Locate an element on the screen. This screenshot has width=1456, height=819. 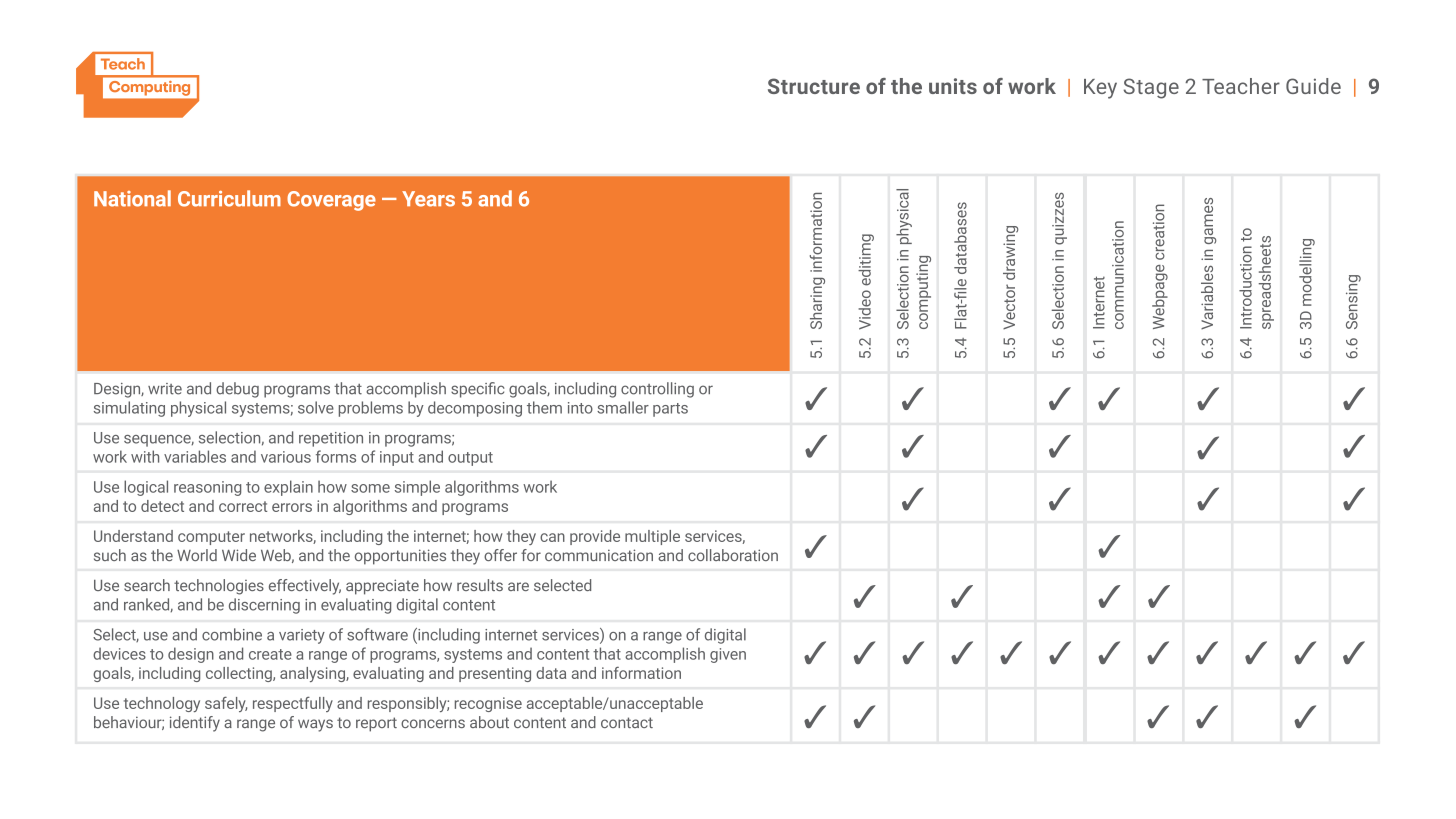
controlling is located at coordinates (657, 390).
